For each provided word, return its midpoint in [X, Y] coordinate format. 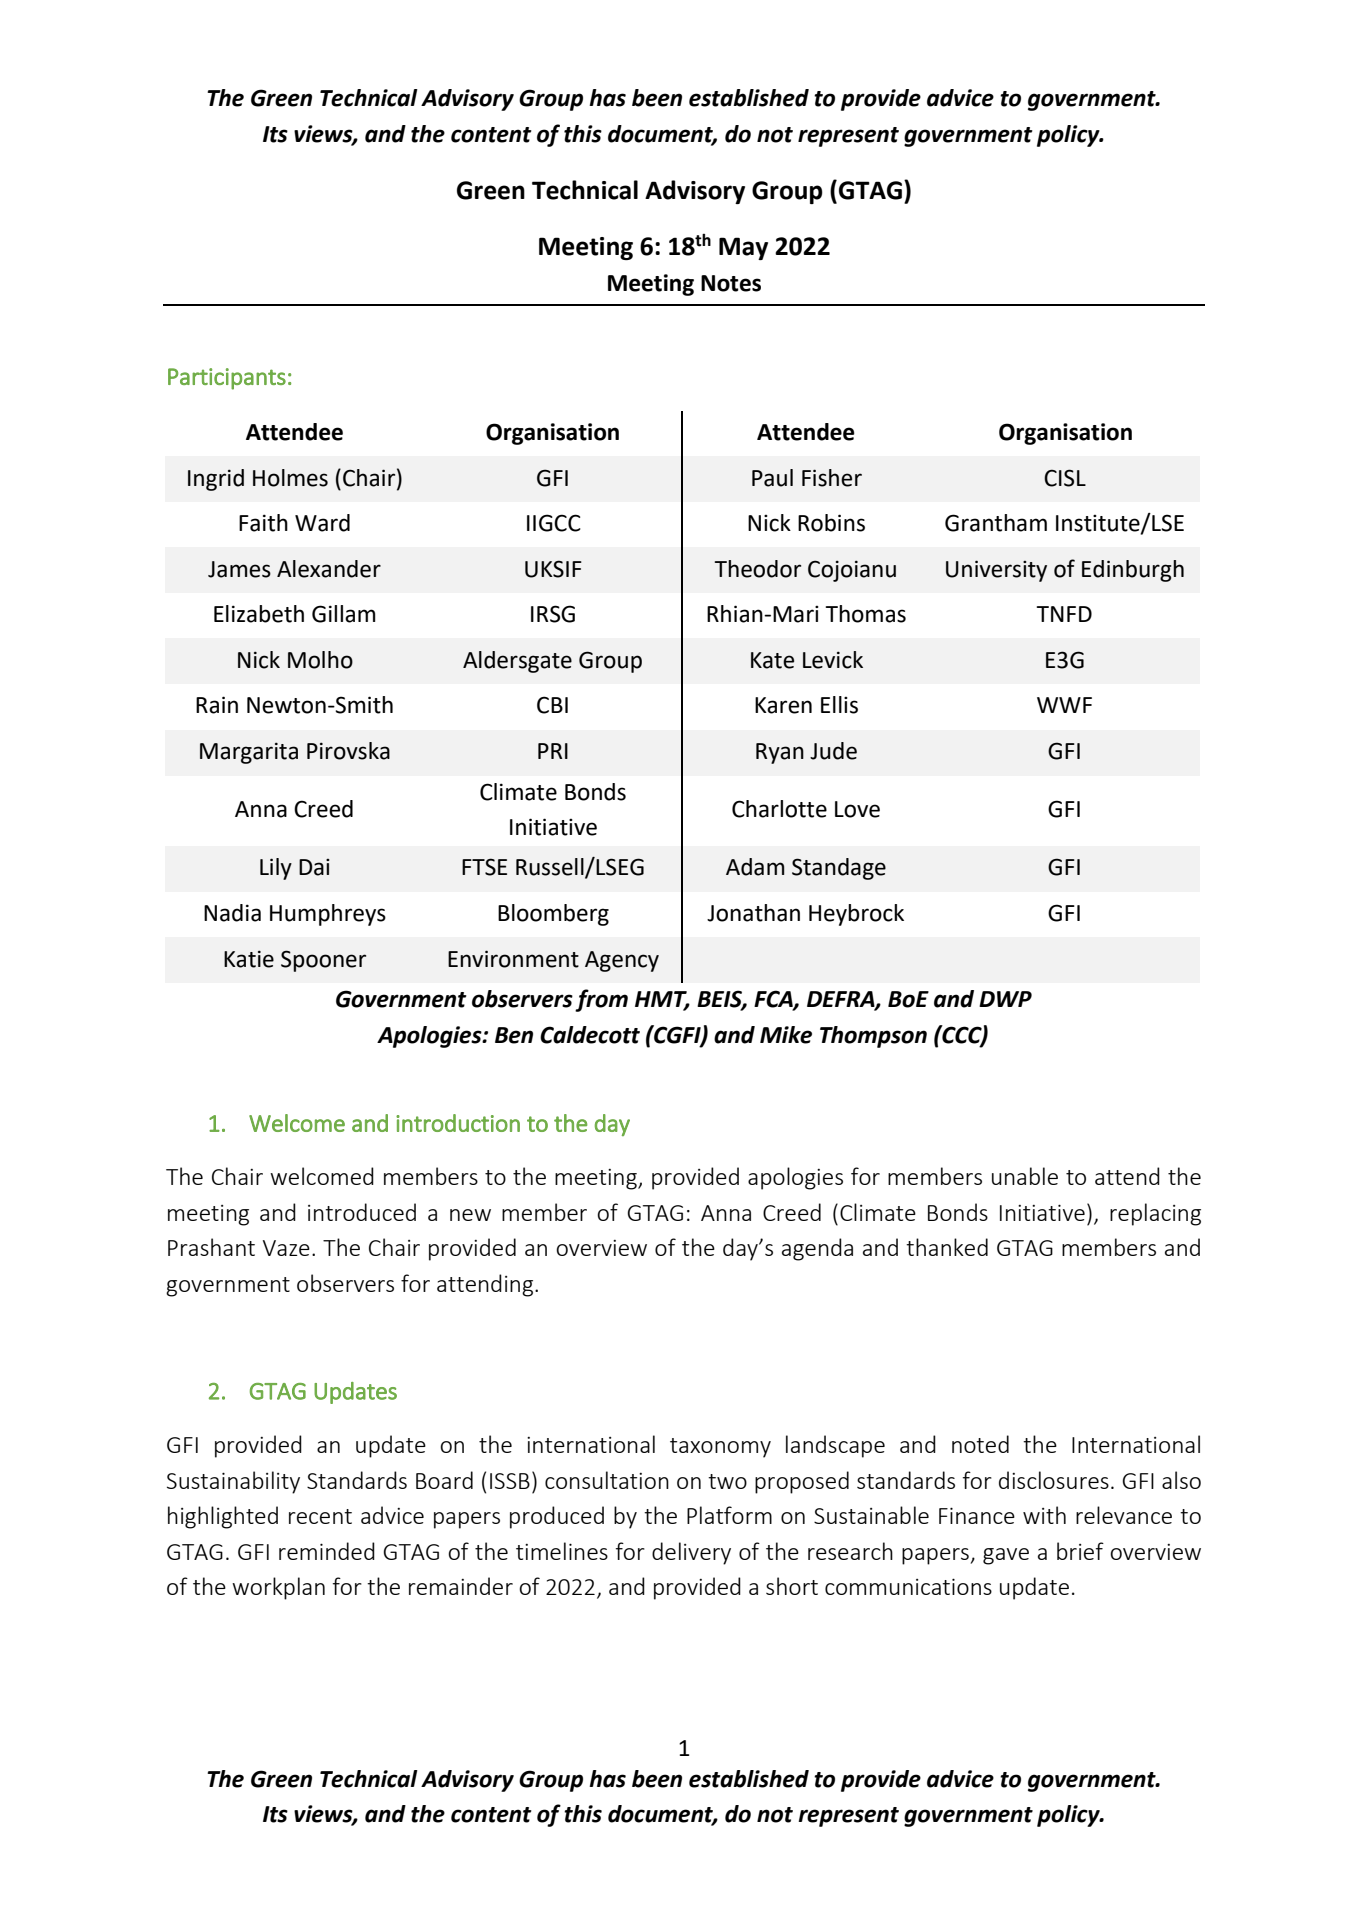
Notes [731, 283]
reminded [327, 1551]
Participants [227, 379]
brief [1080, 1551]
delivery [691, 1553]
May [743, 248]
